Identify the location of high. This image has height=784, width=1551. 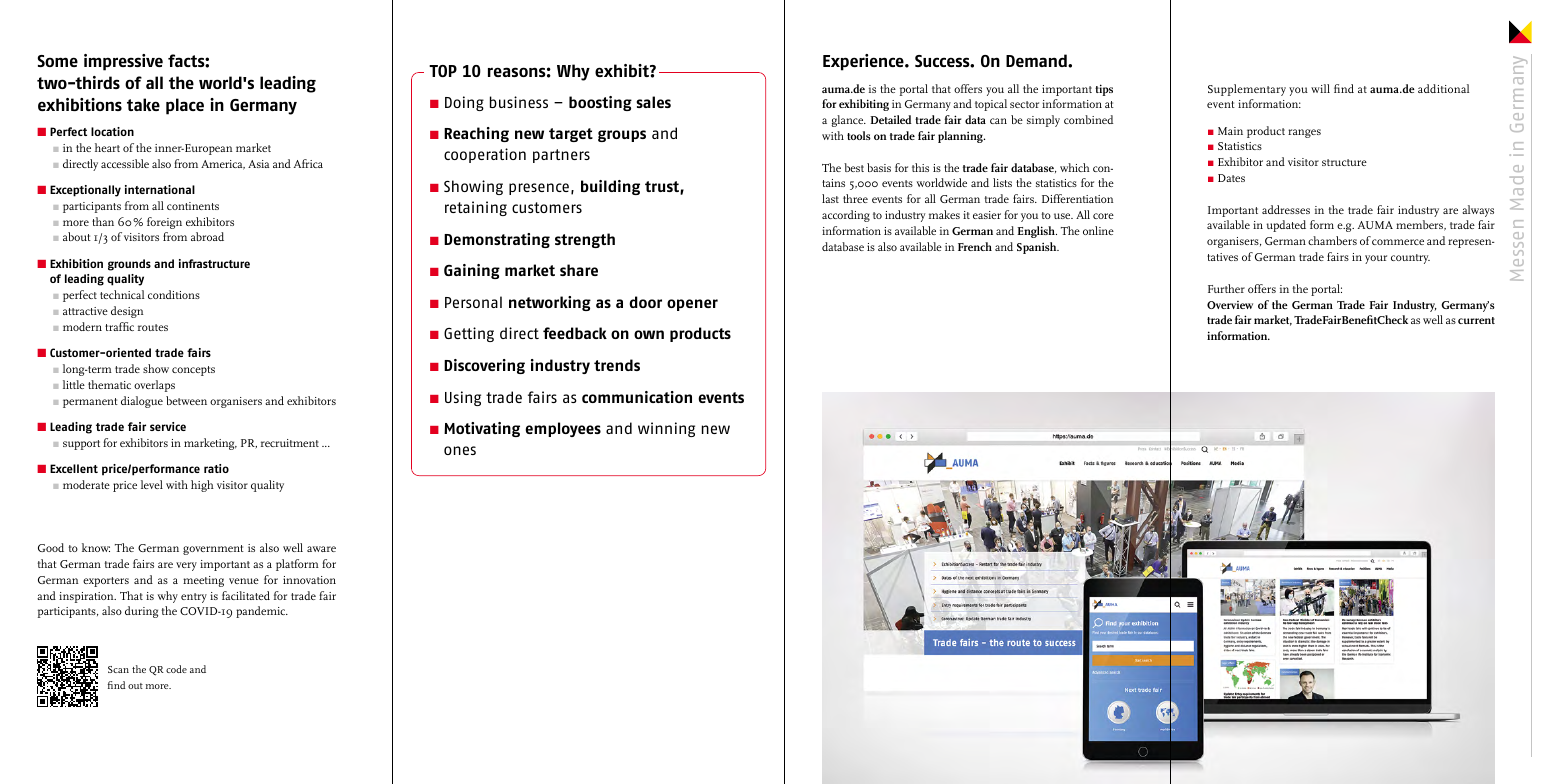
(202, 486).
